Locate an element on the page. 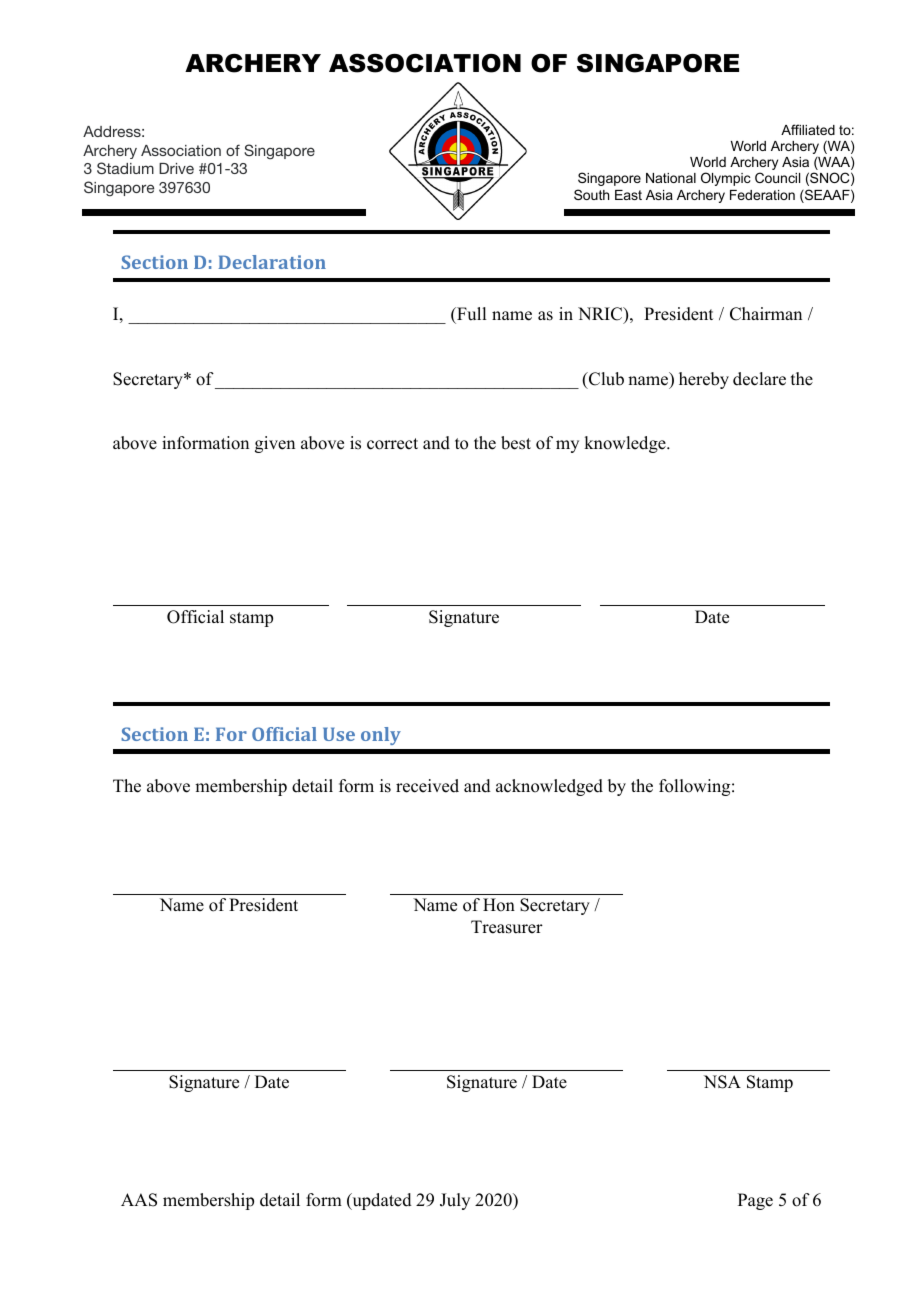 The height and width of the page is (1308, 924). given is located at coordinates (275, 444).
